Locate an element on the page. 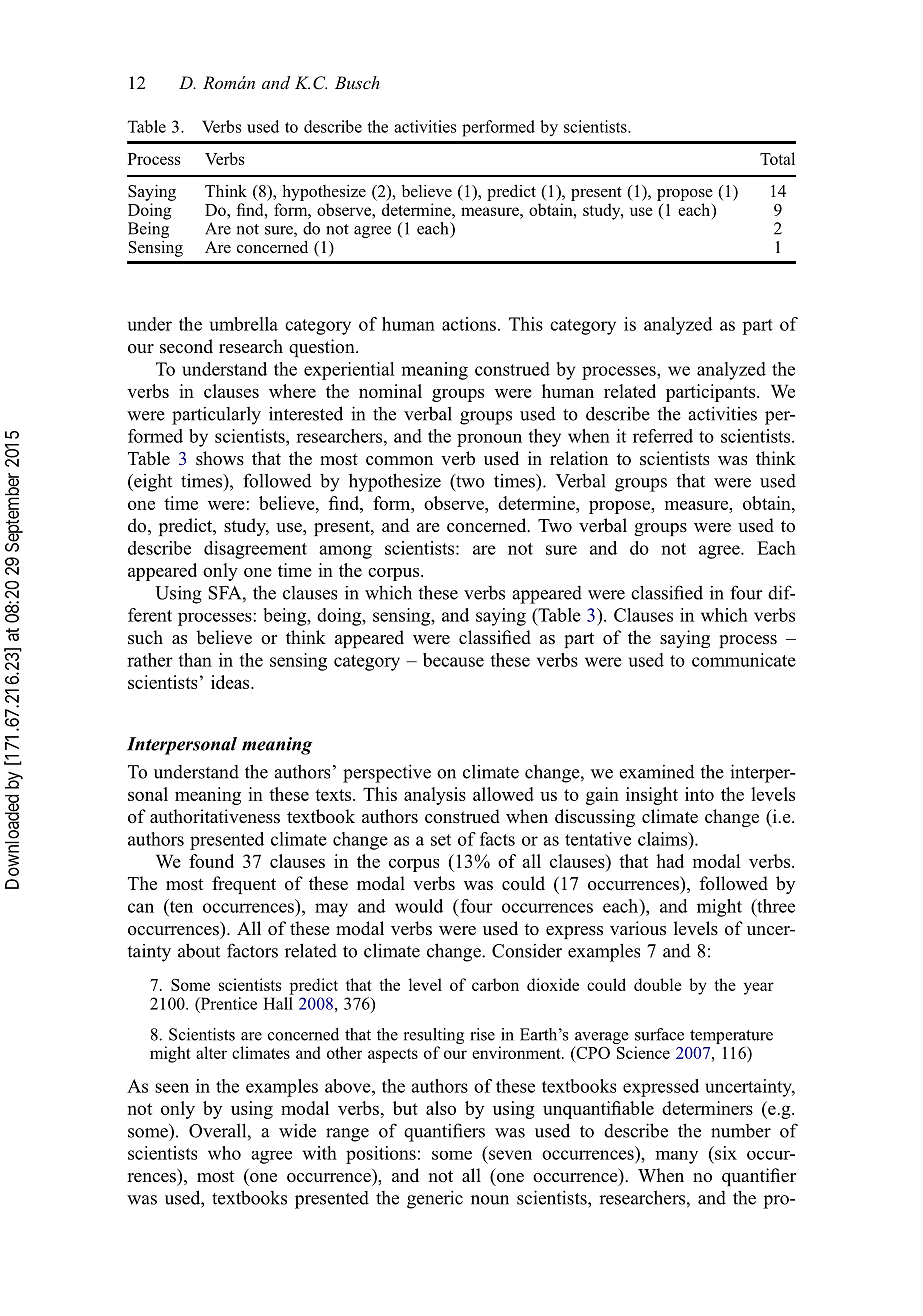  set is located at coordinates (441, 840).
